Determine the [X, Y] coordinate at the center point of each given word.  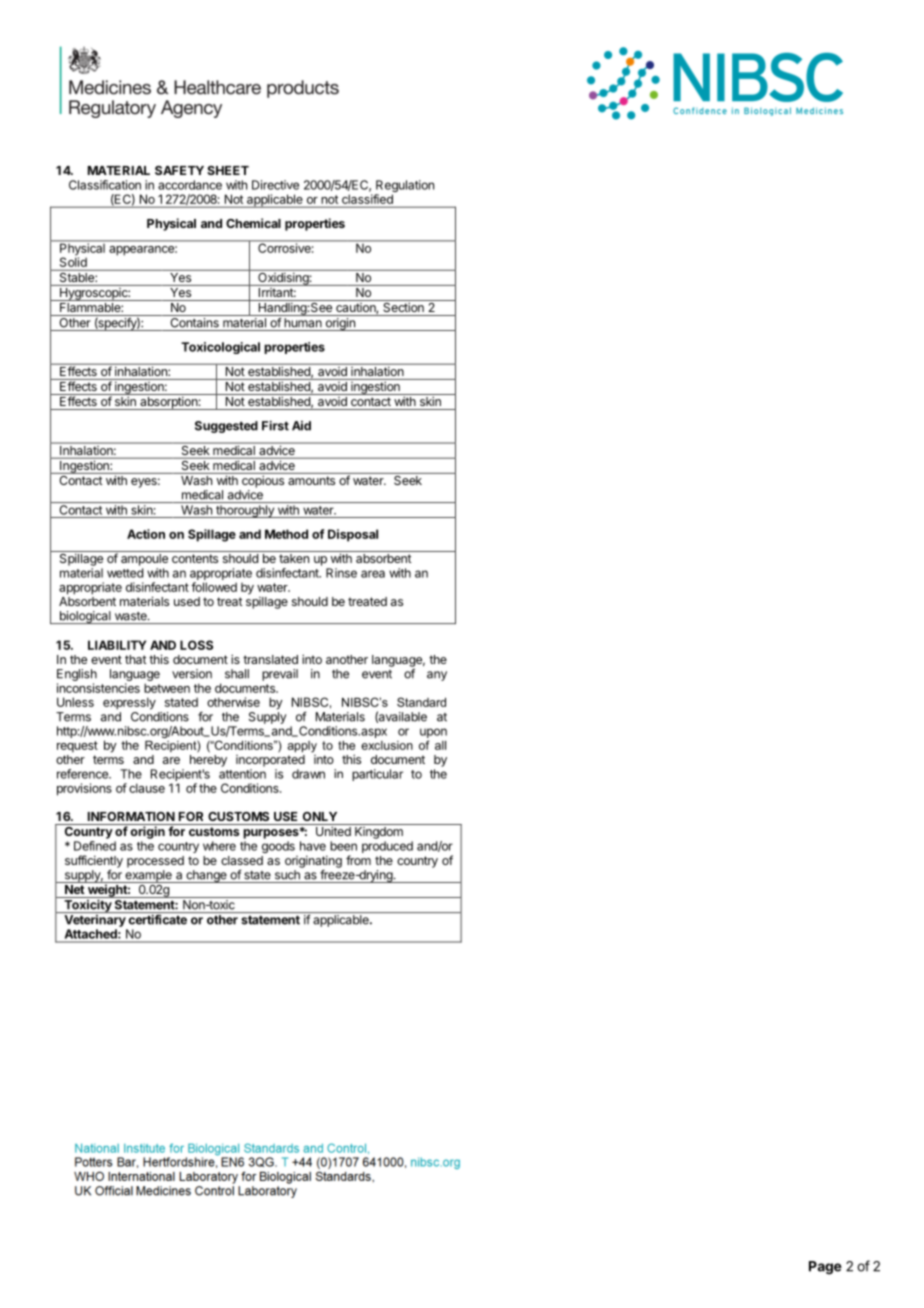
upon [433, 734]
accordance [190, 185]
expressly [129, 703]
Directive [275, 185]
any [437, 676]
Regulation [404, 187]
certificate [158, 919]
